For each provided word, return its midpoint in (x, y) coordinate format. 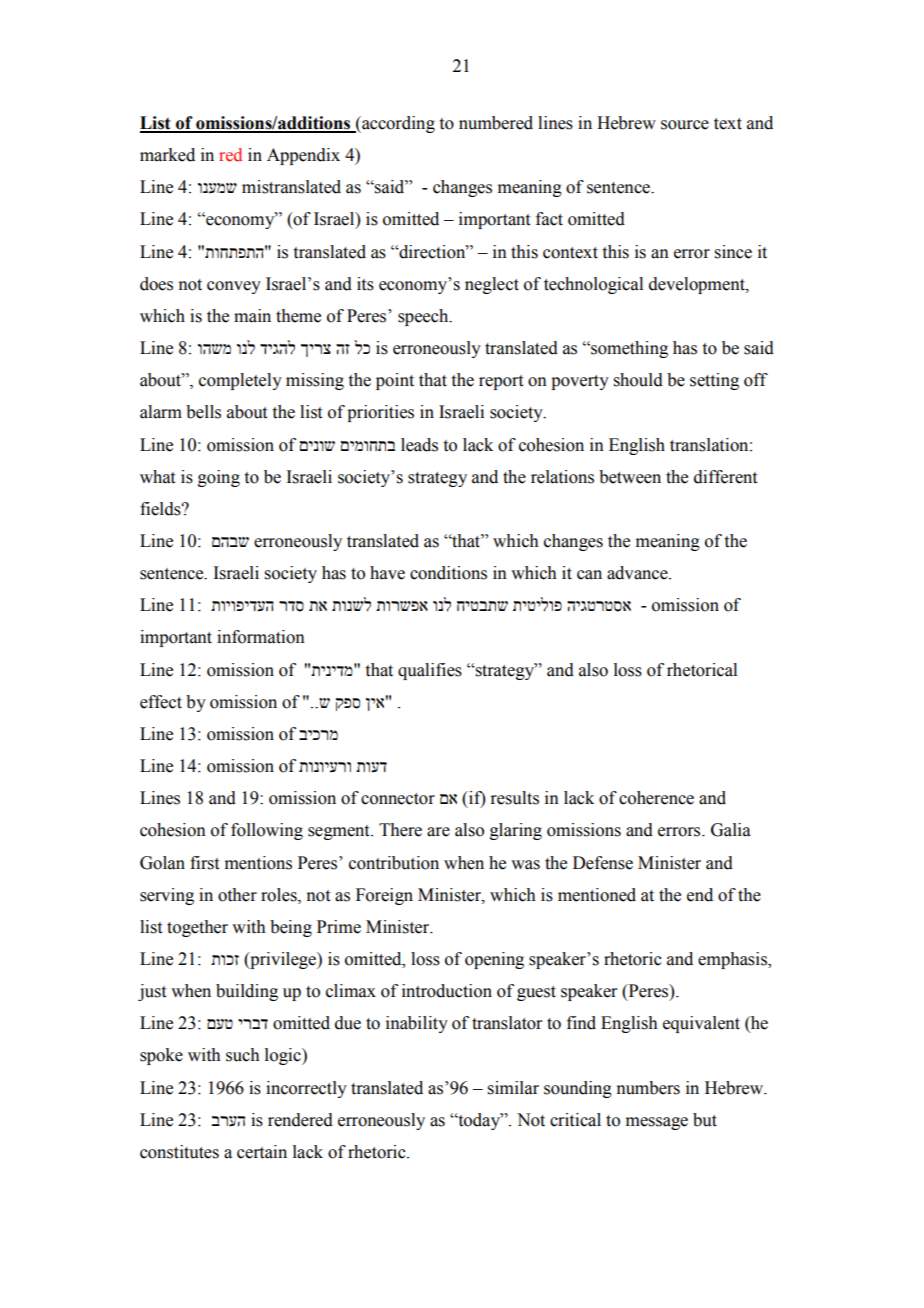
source (685, 125)
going (219, 478)
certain (262, 1152)
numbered (496, 123)
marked (167, 155)
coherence (656, 798)
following (267, 831)
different (725, 477)
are (438, 832)
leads (419, 445)
